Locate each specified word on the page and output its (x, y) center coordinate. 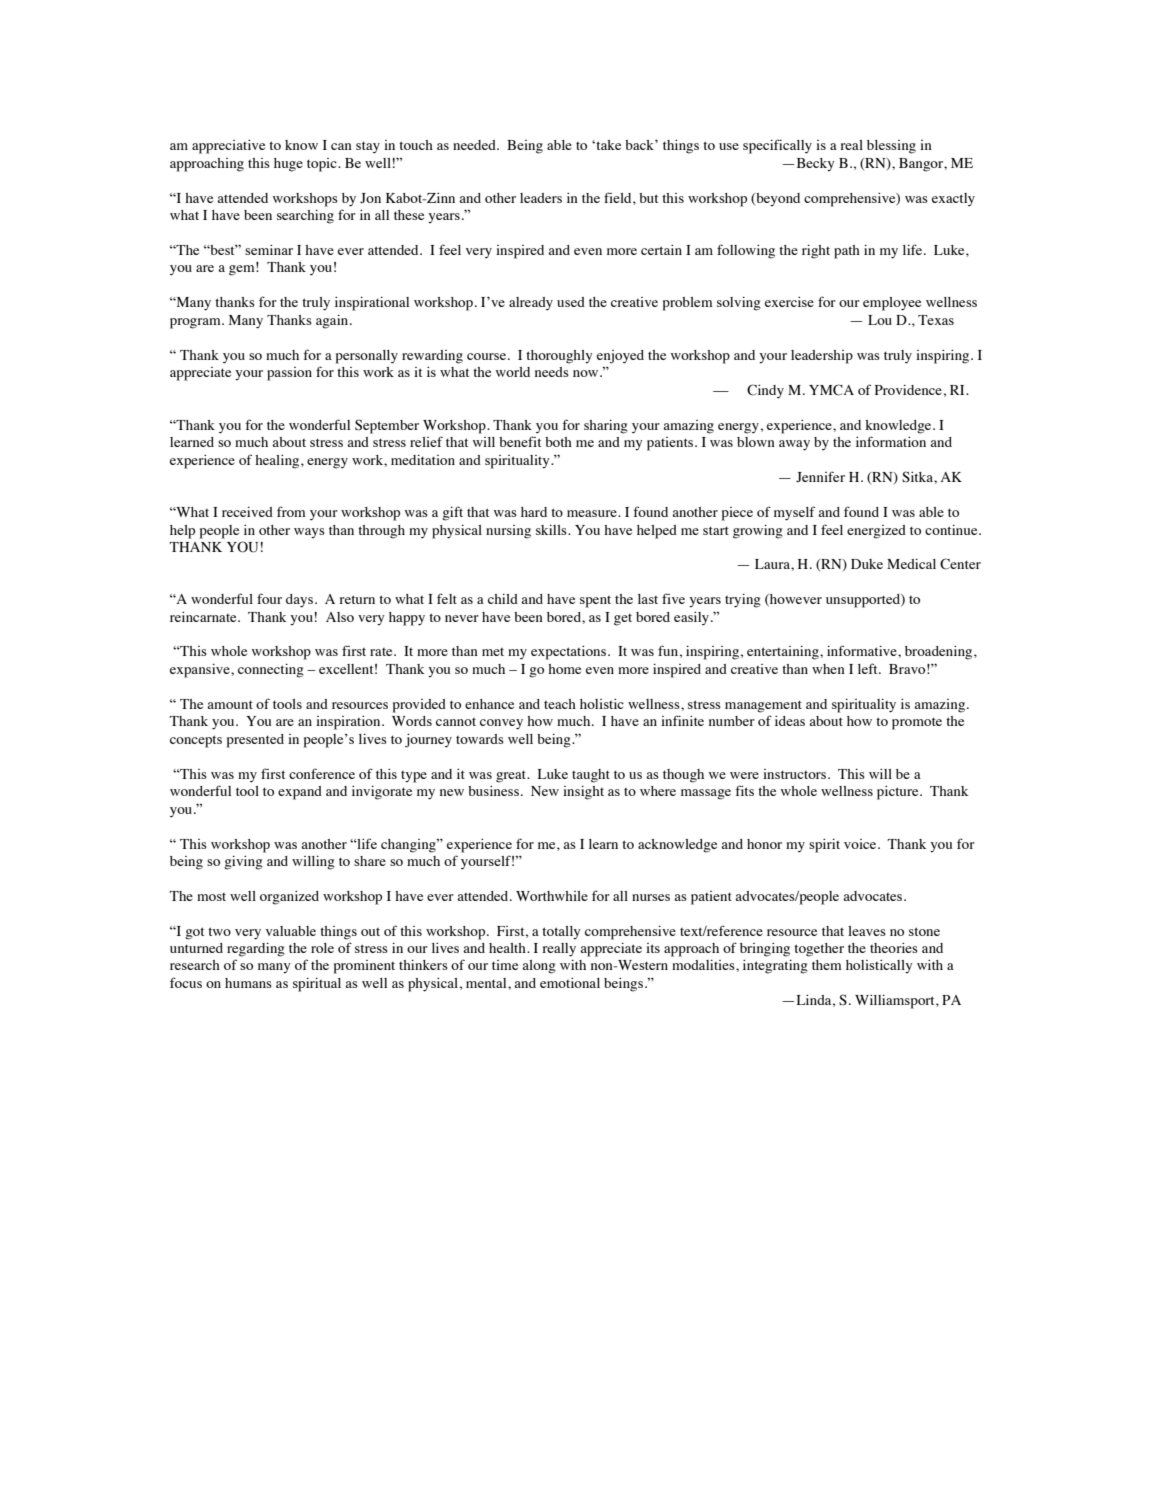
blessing (891, 147)
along (539, 967)
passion (289, 374)
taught (591, 776)
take (607, 145)
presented (255, 741)
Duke (867, 564)
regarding (256, 950)
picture (899, 793)
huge (288, 165)
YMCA (831, 390)
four (269, 598)
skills (552, 530)
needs (552, 372)
